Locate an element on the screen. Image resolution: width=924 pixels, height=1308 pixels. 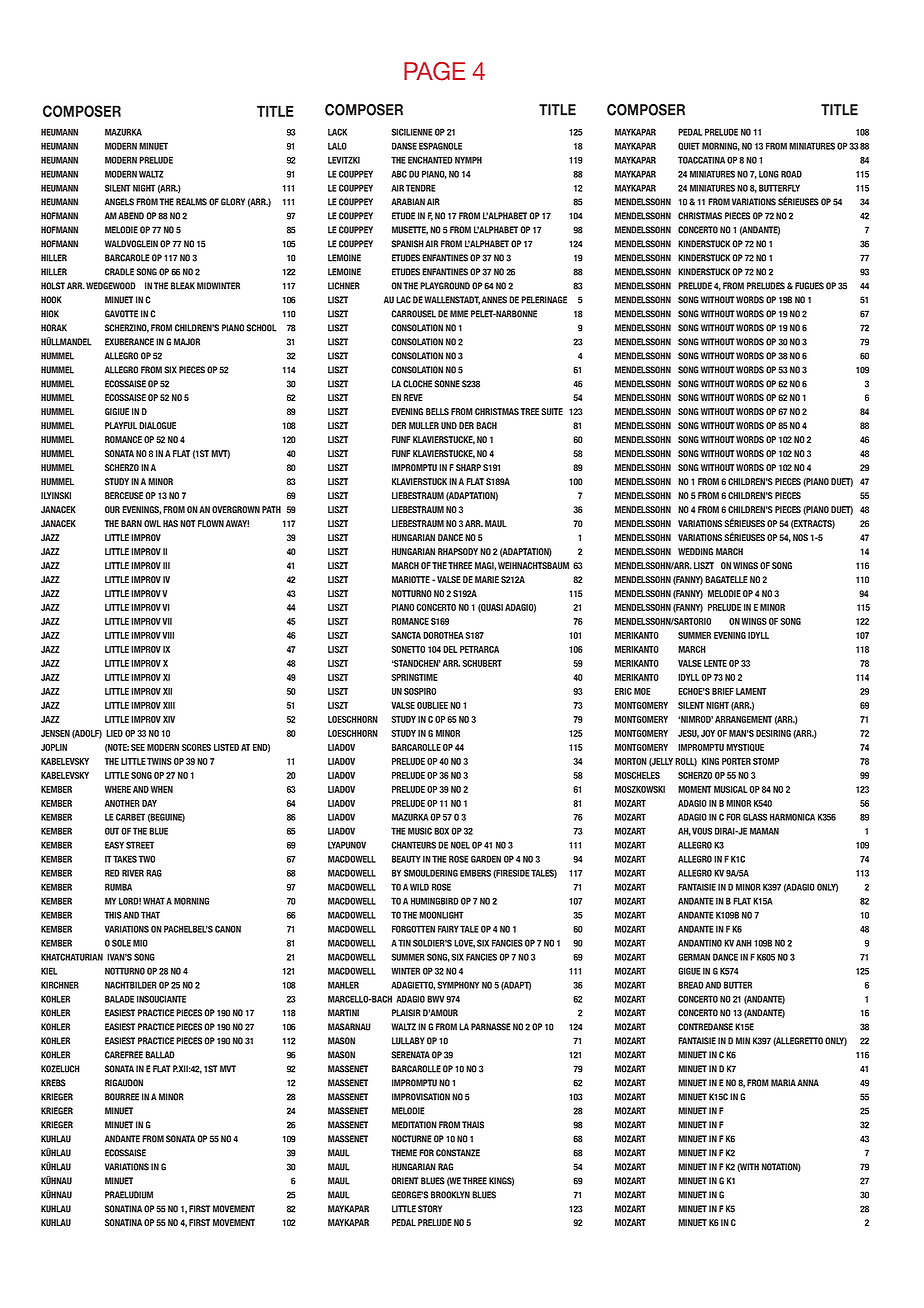
VIII is located at coordinates (168, 635).
